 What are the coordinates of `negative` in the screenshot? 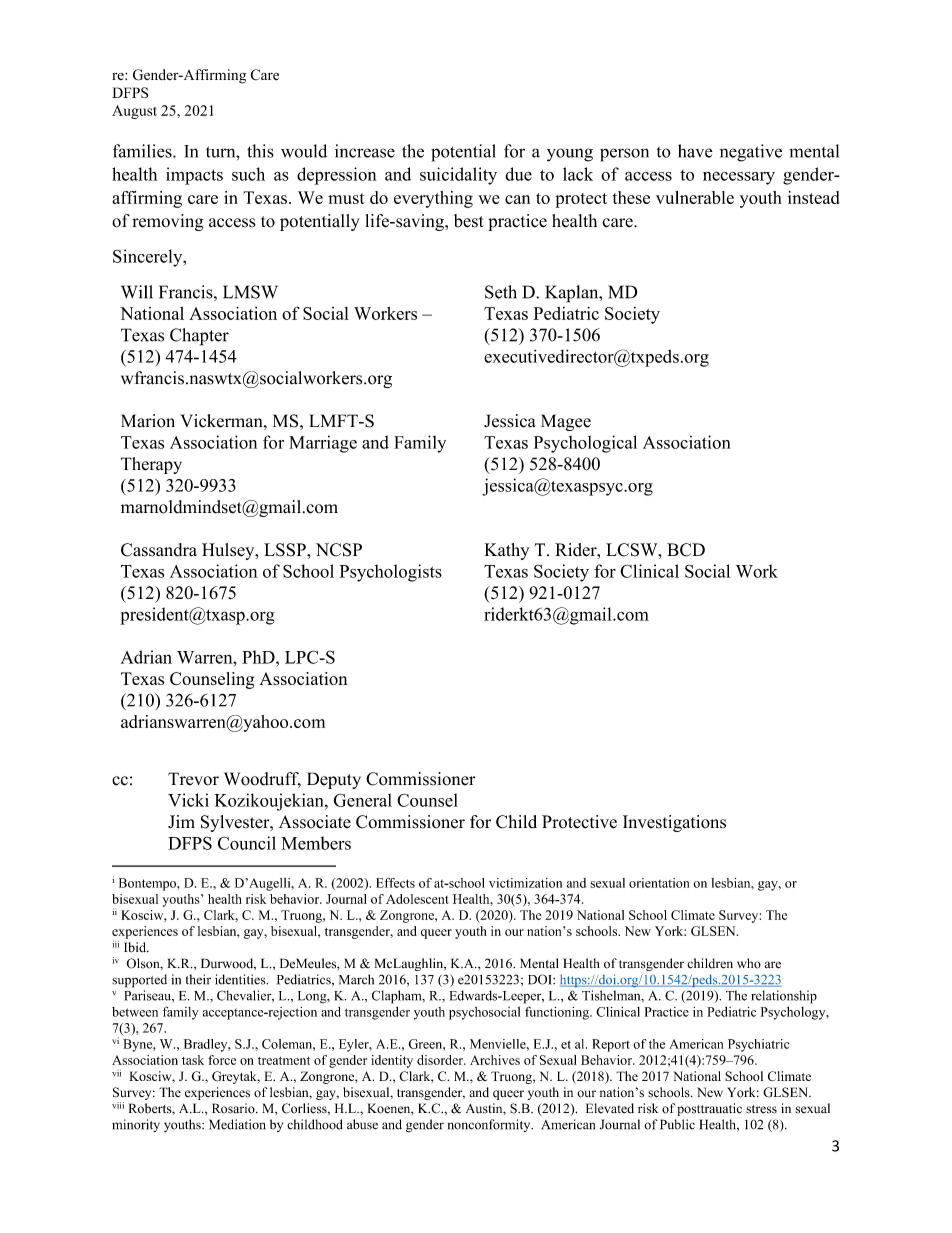 It's located at (751, 153).
